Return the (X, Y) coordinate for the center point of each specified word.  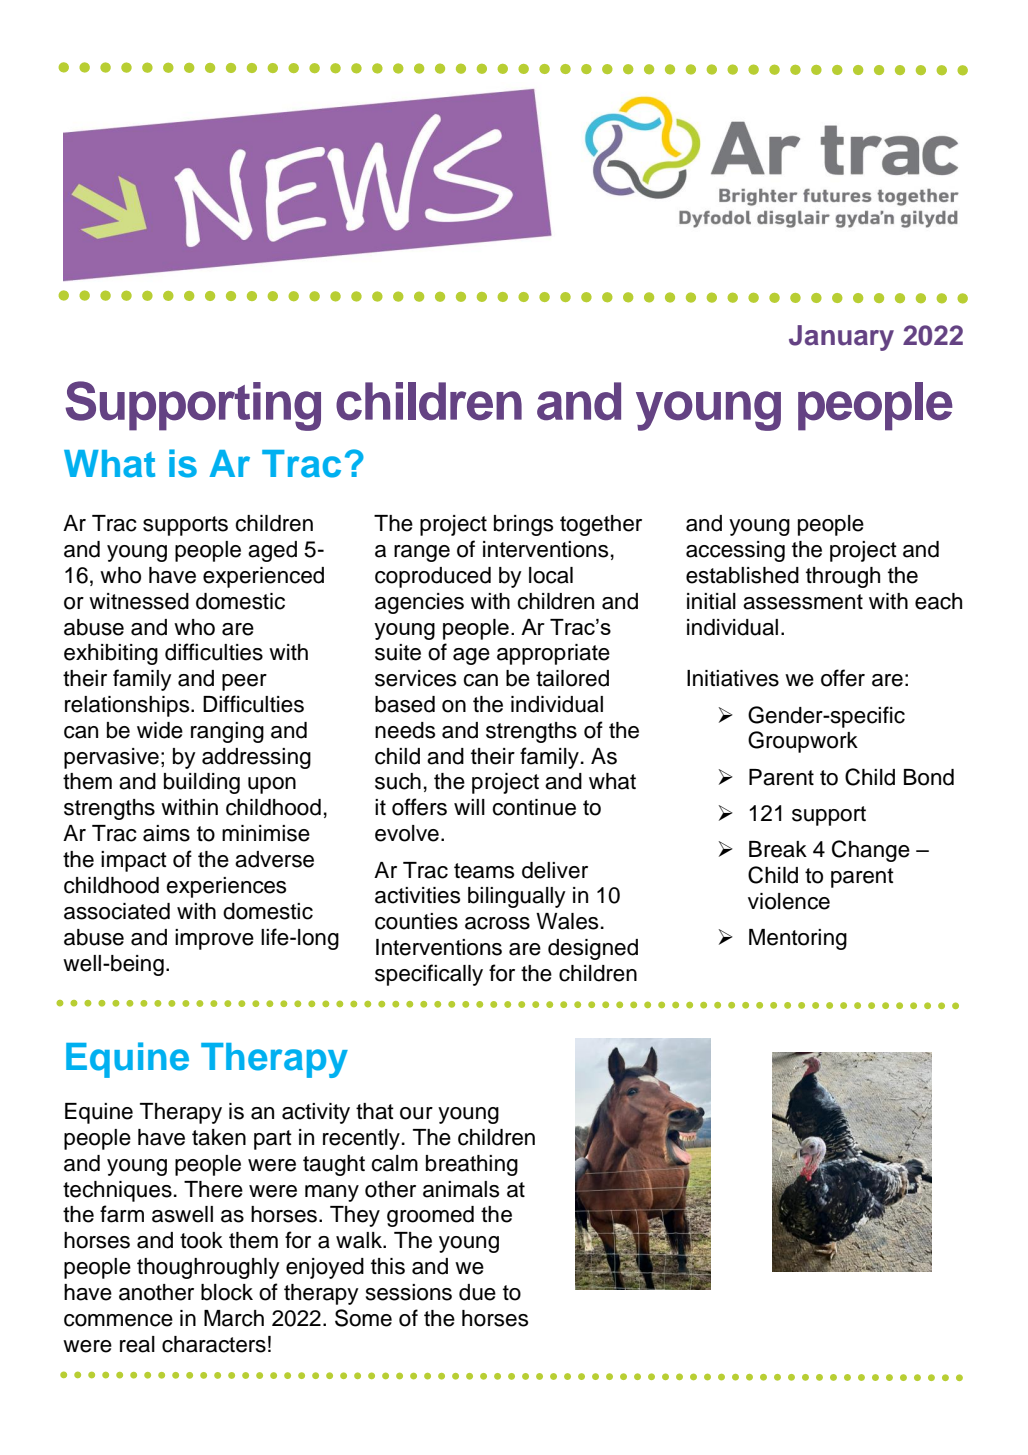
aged (272, 551)
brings (523, 525)
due (477, 1292)
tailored (572, 678)
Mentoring (798, 939)
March (234, 1318)
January (841, 338)
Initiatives (733, 678)
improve (214, 939)
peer (244, 682)
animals (461, 1189)
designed (593, 949)
